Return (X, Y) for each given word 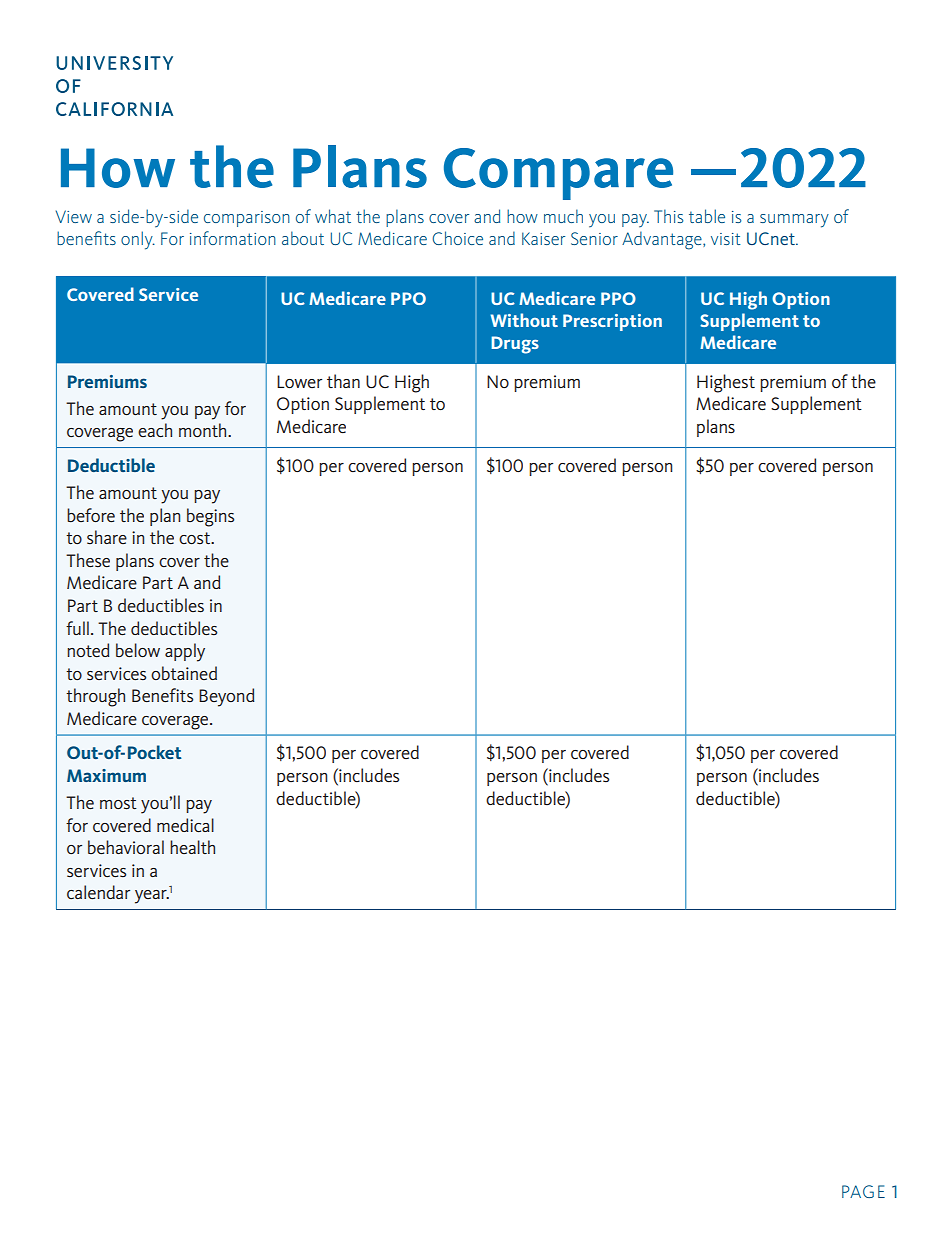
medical (185, 825)
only (138, 240)
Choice (457, 238)
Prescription (612, 322)
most (118, 803)
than (343, 381)
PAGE (863, 1191)
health (192, 847)
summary (794, 221)
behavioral (126, 847)
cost (196, 538)
